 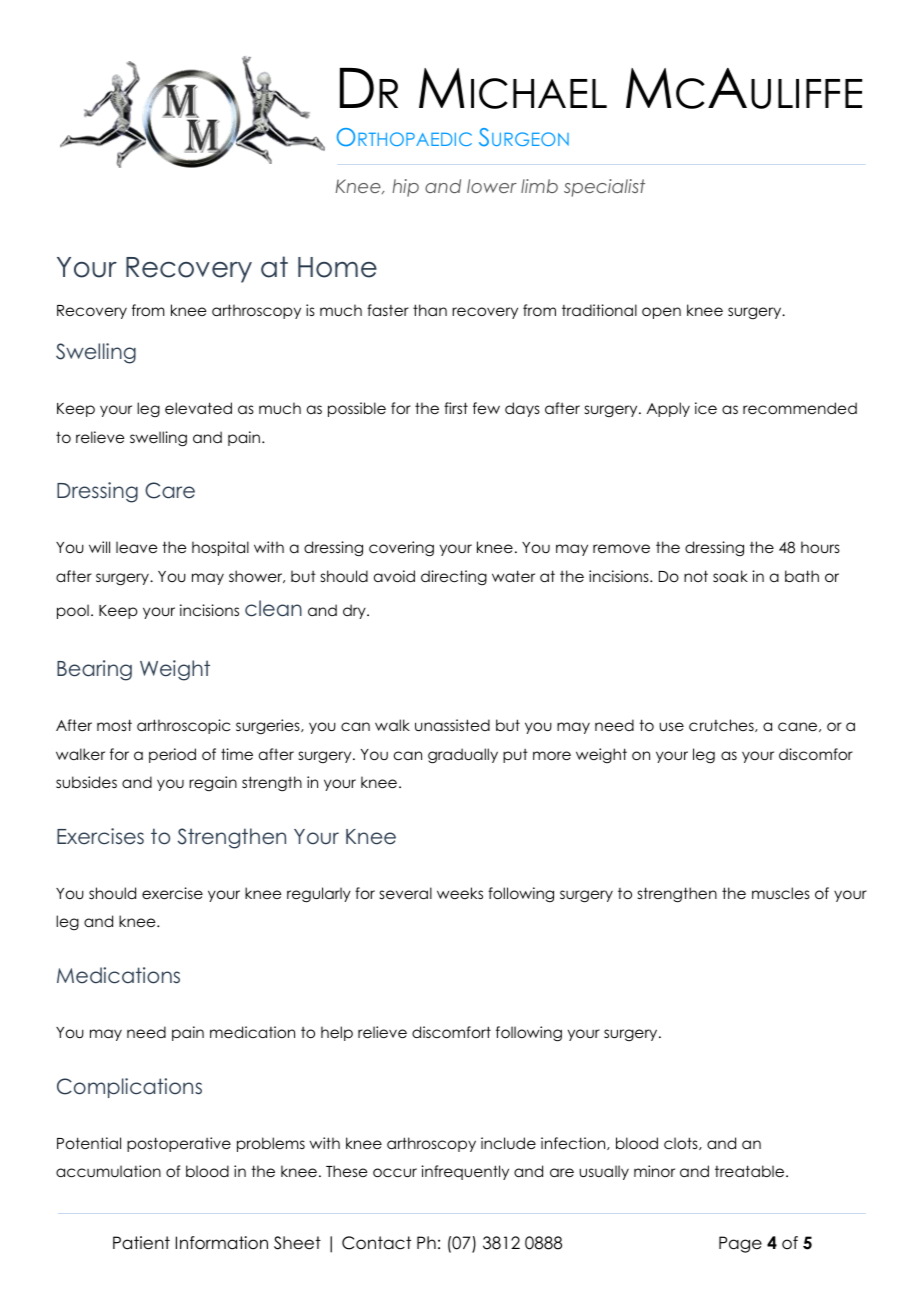 I want to click on specialist, so click(x=604, y=188).
